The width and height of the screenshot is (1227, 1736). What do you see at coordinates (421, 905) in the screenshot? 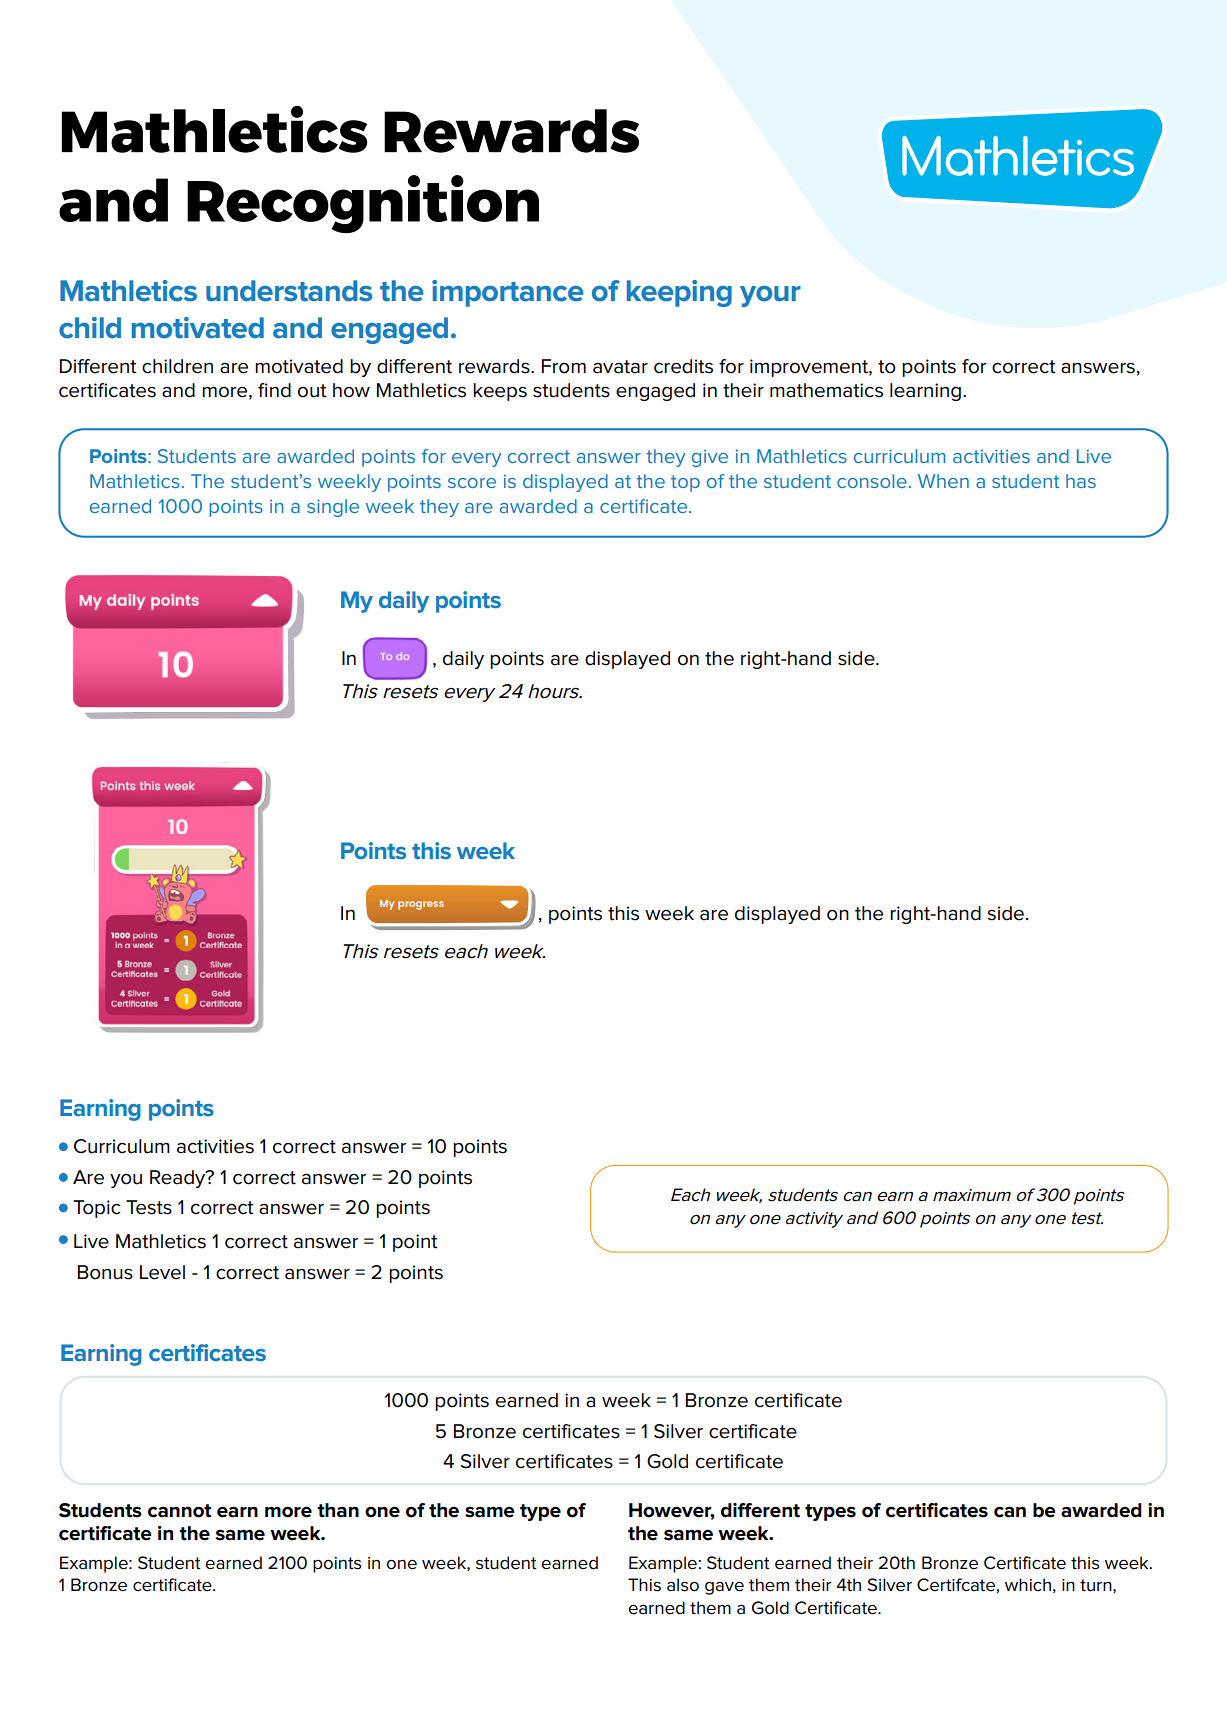
I see `progress` at bounding box center [421, 905].
